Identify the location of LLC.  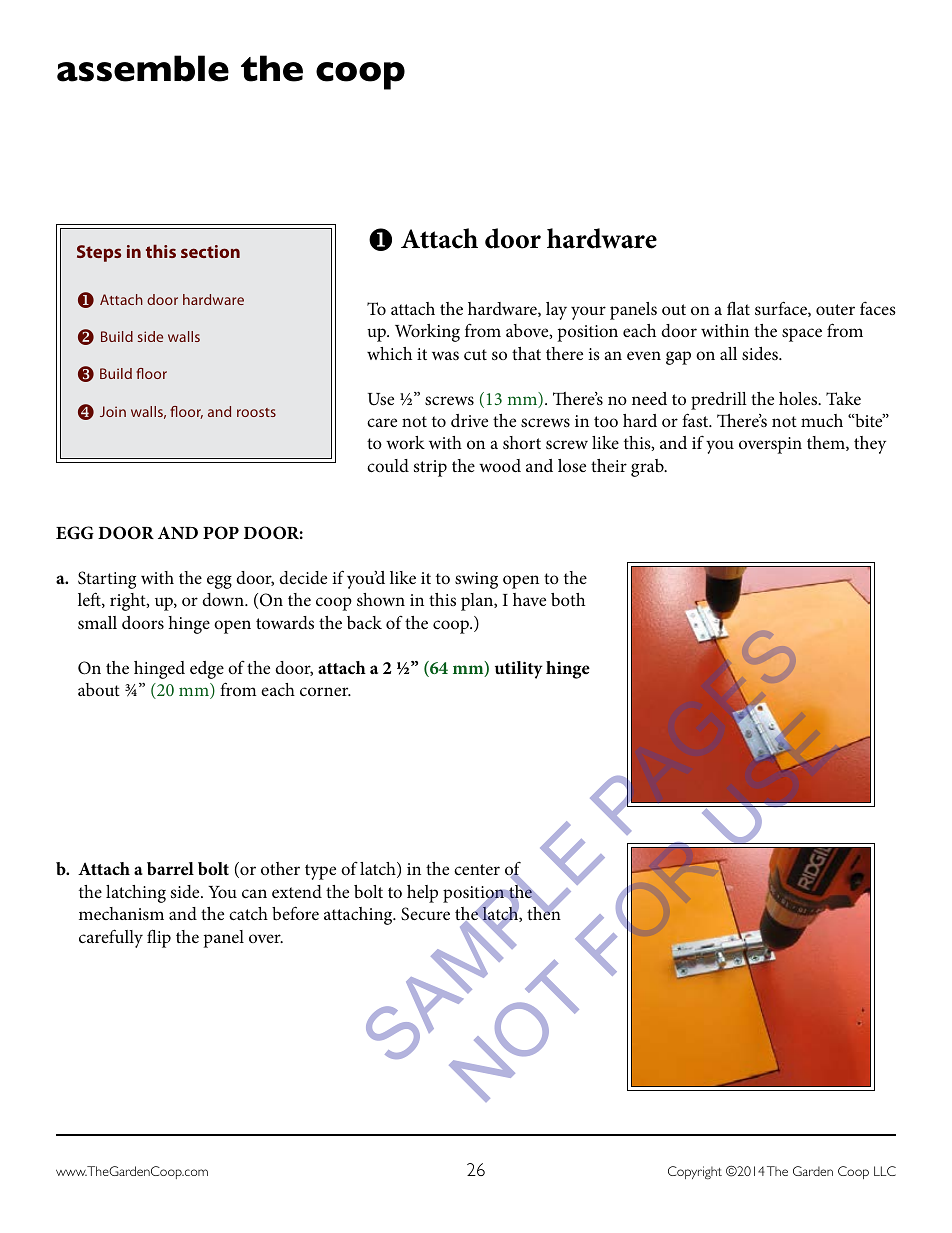
(885, 1171).
